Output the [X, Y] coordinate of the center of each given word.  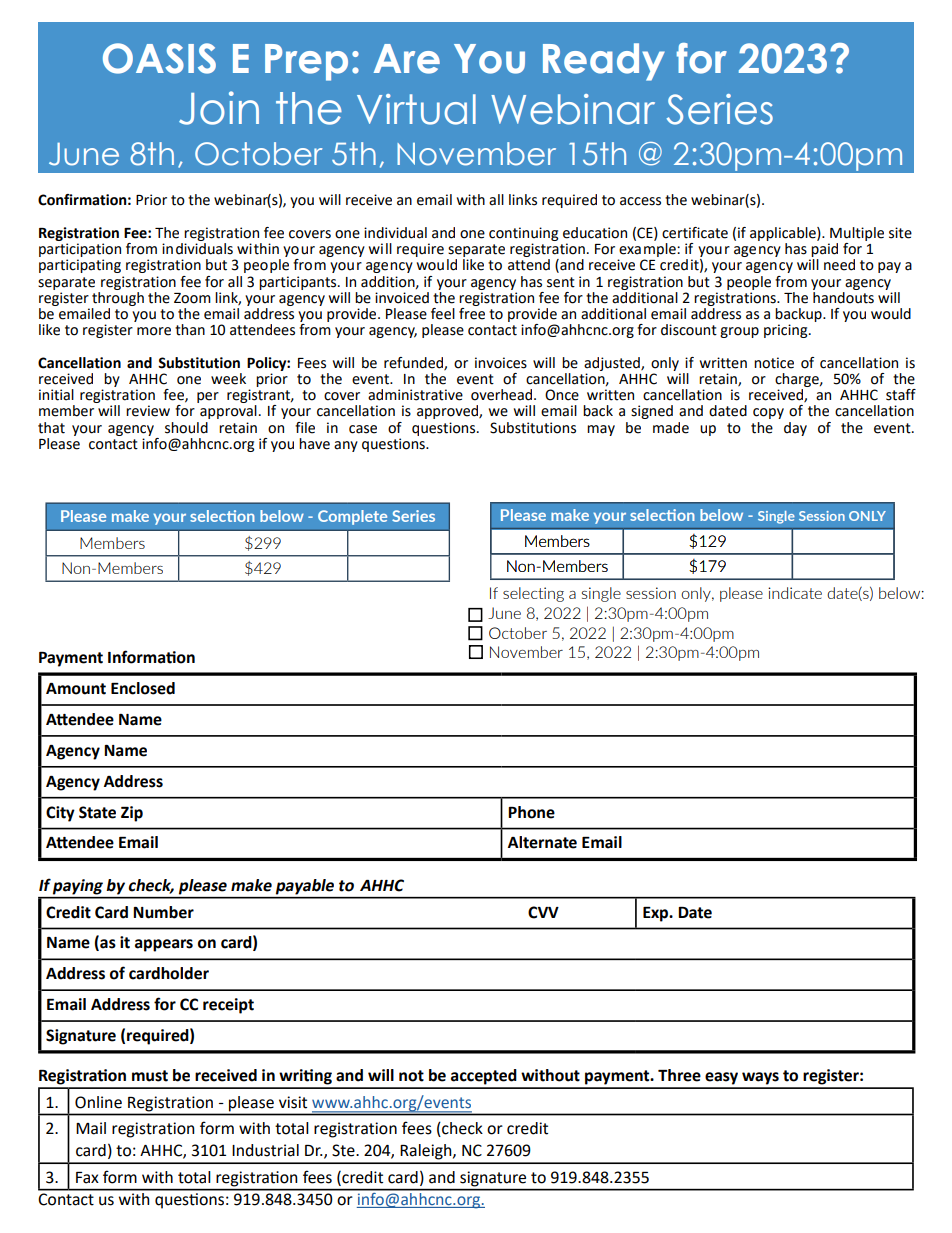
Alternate [542, 842]
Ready [604, 62]
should [186, 428]
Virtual [416, 109]
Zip [132, 814]
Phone [531, 812]
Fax [87, 1178]
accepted [484, 1077]
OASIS [159, 58]
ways [760, 1078]
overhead [503, 395]
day [795, 429]
